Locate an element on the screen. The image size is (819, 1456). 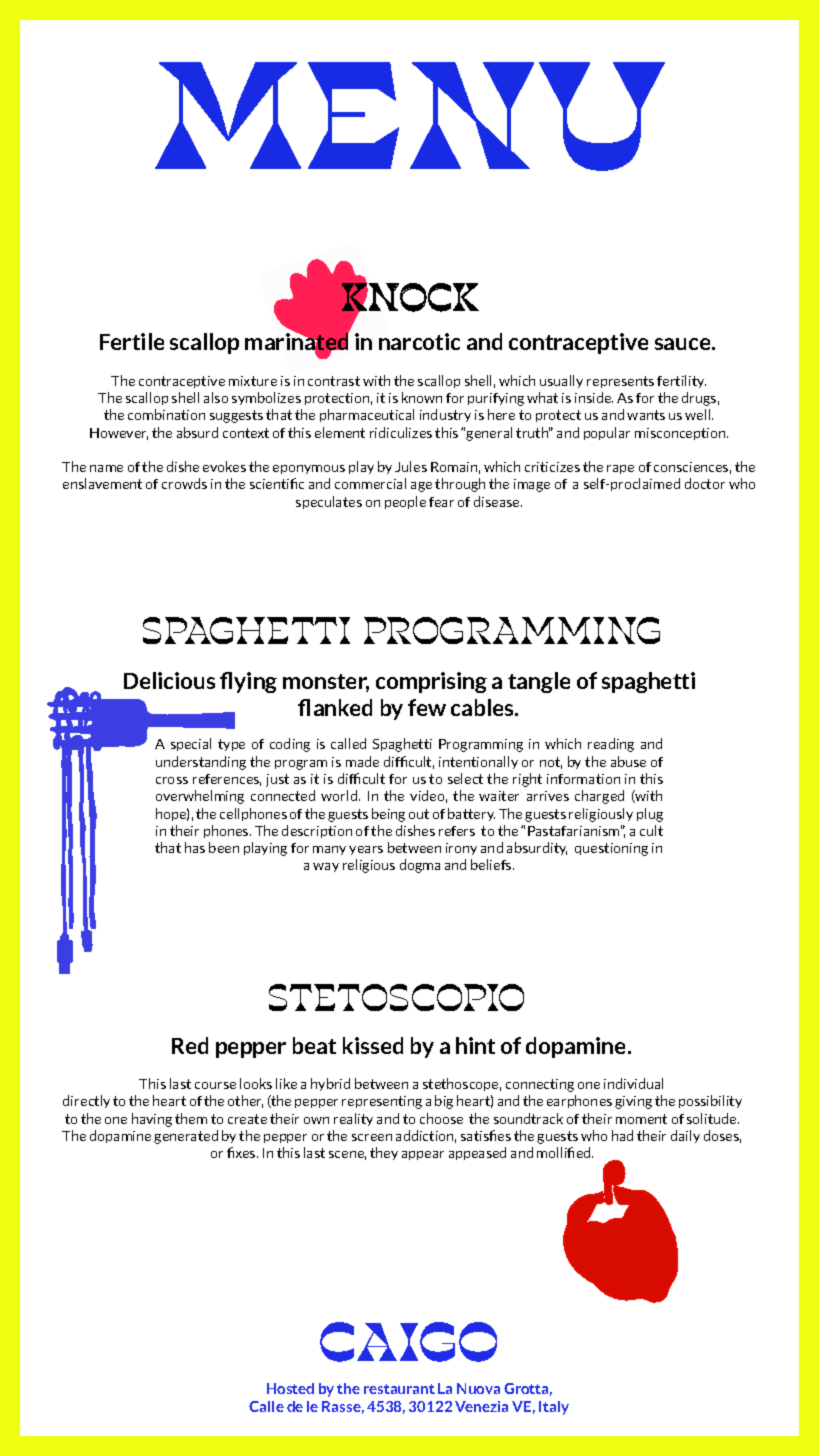
people is located at coordinates (405, 502).
